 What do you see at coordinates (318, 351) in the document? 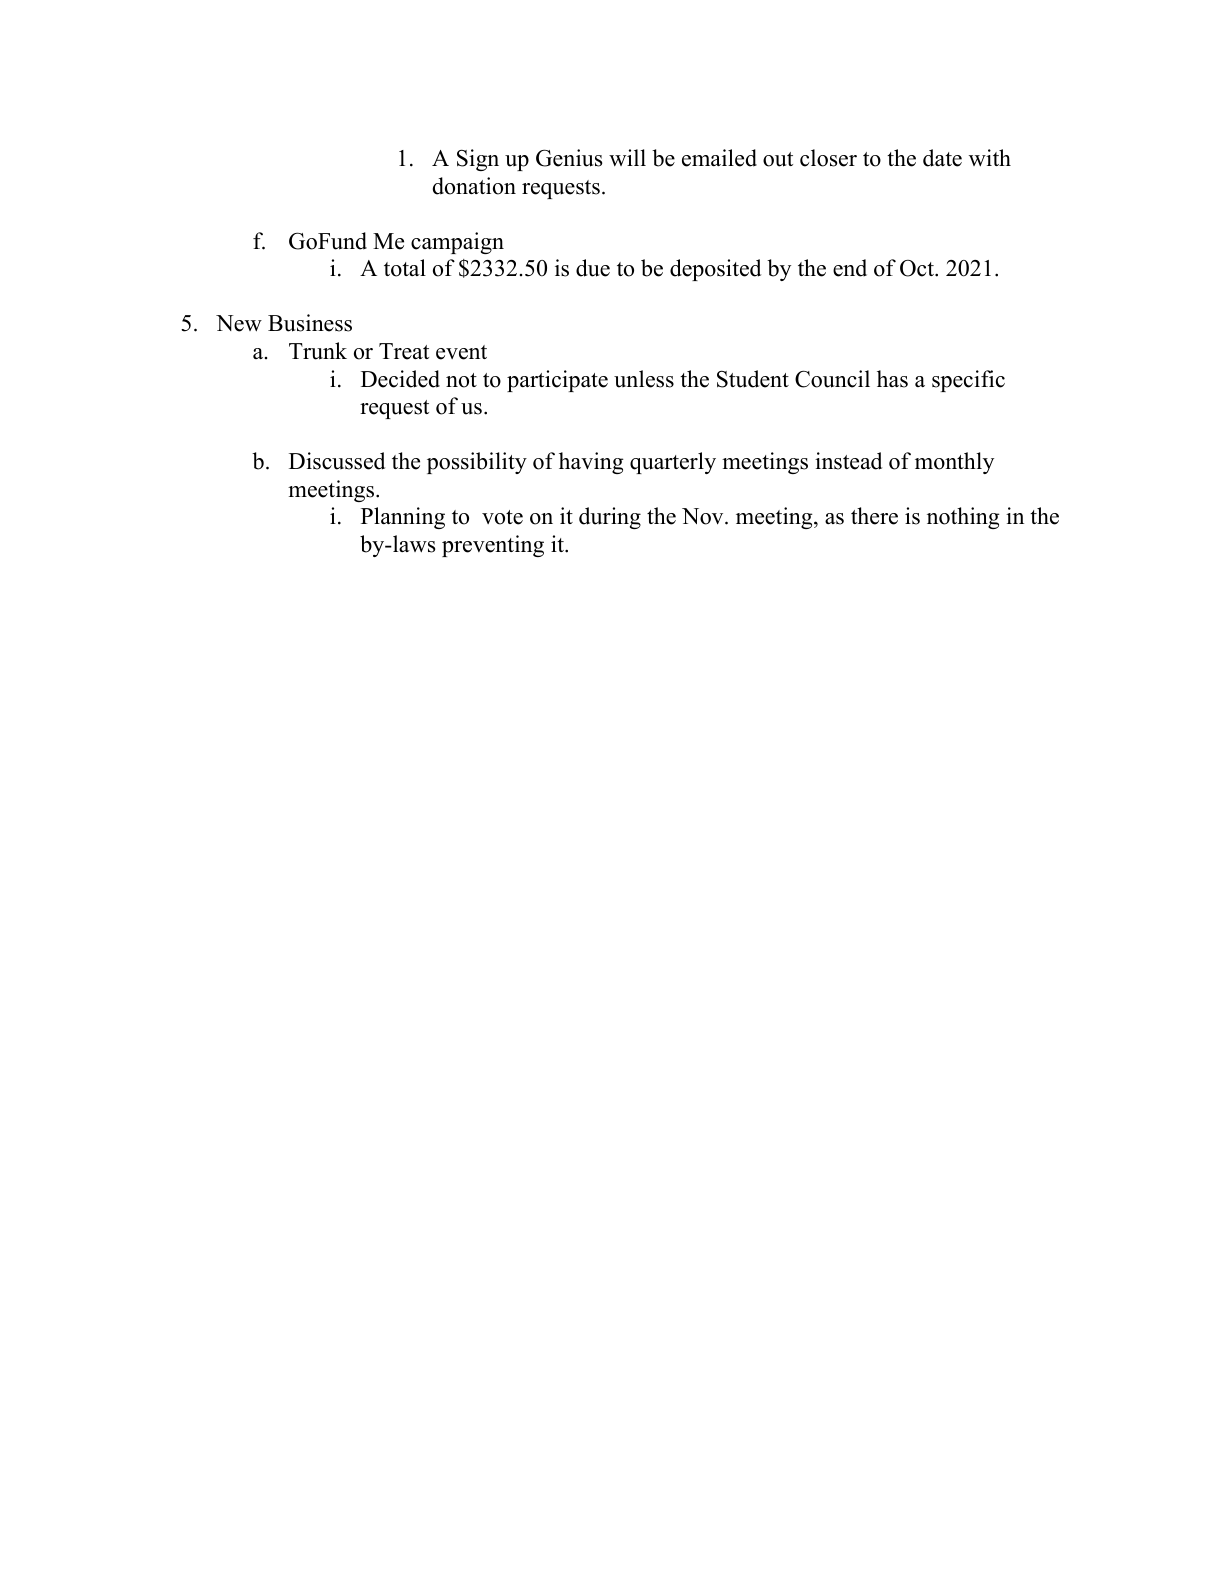
I see `Trunk` at bounding box center [318, 351].
